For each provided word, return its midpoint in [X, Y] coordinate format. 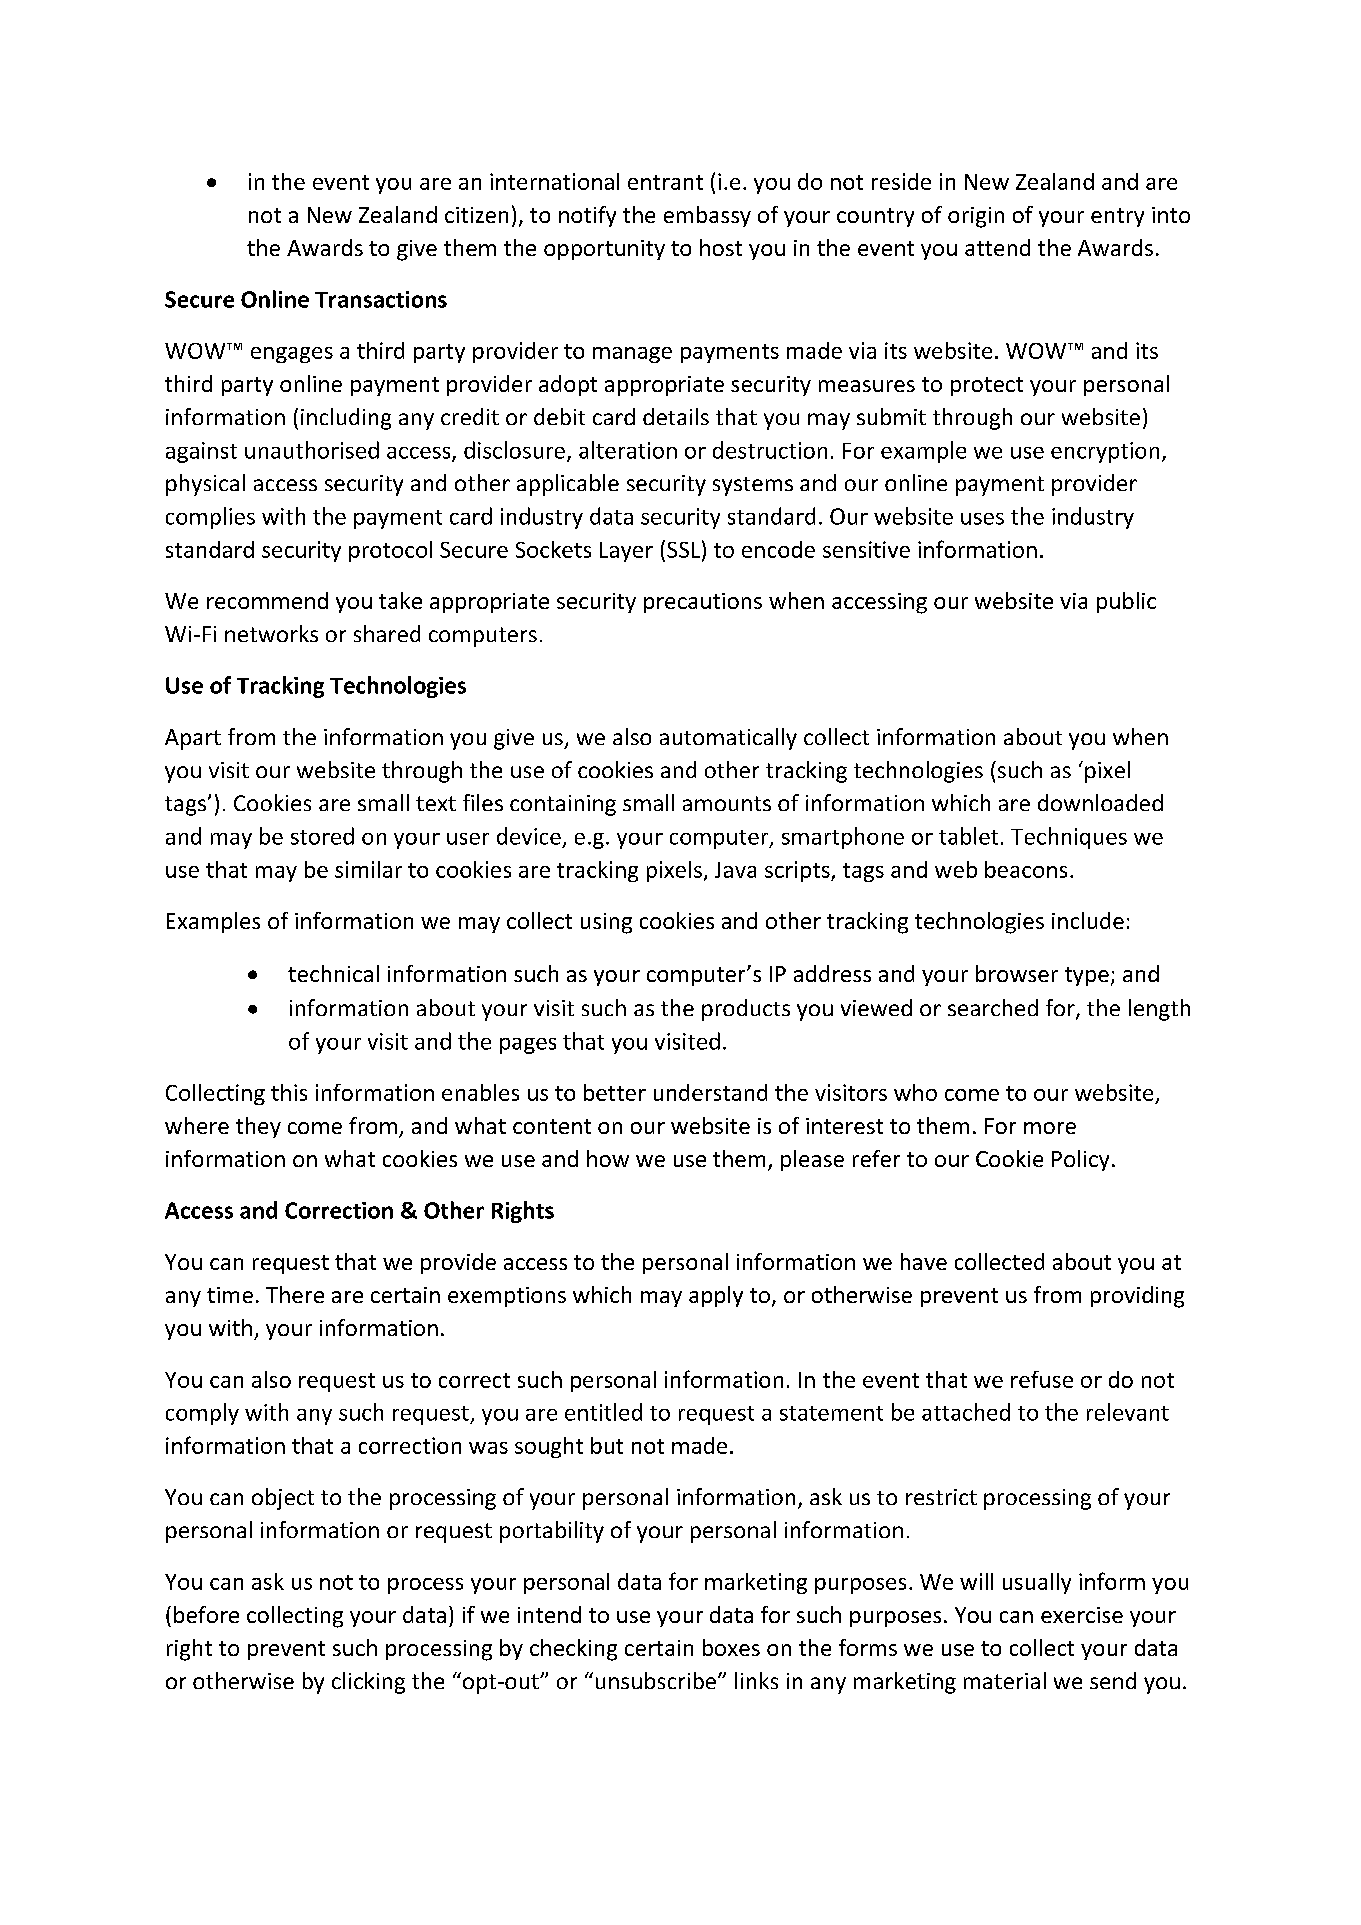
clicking [368, 1683]
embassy [707, 216]
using [606, 923]
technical [333, 973]
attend [997, 247]
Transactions [381, 299]
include [1088, 920]
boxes [731, 1647]
